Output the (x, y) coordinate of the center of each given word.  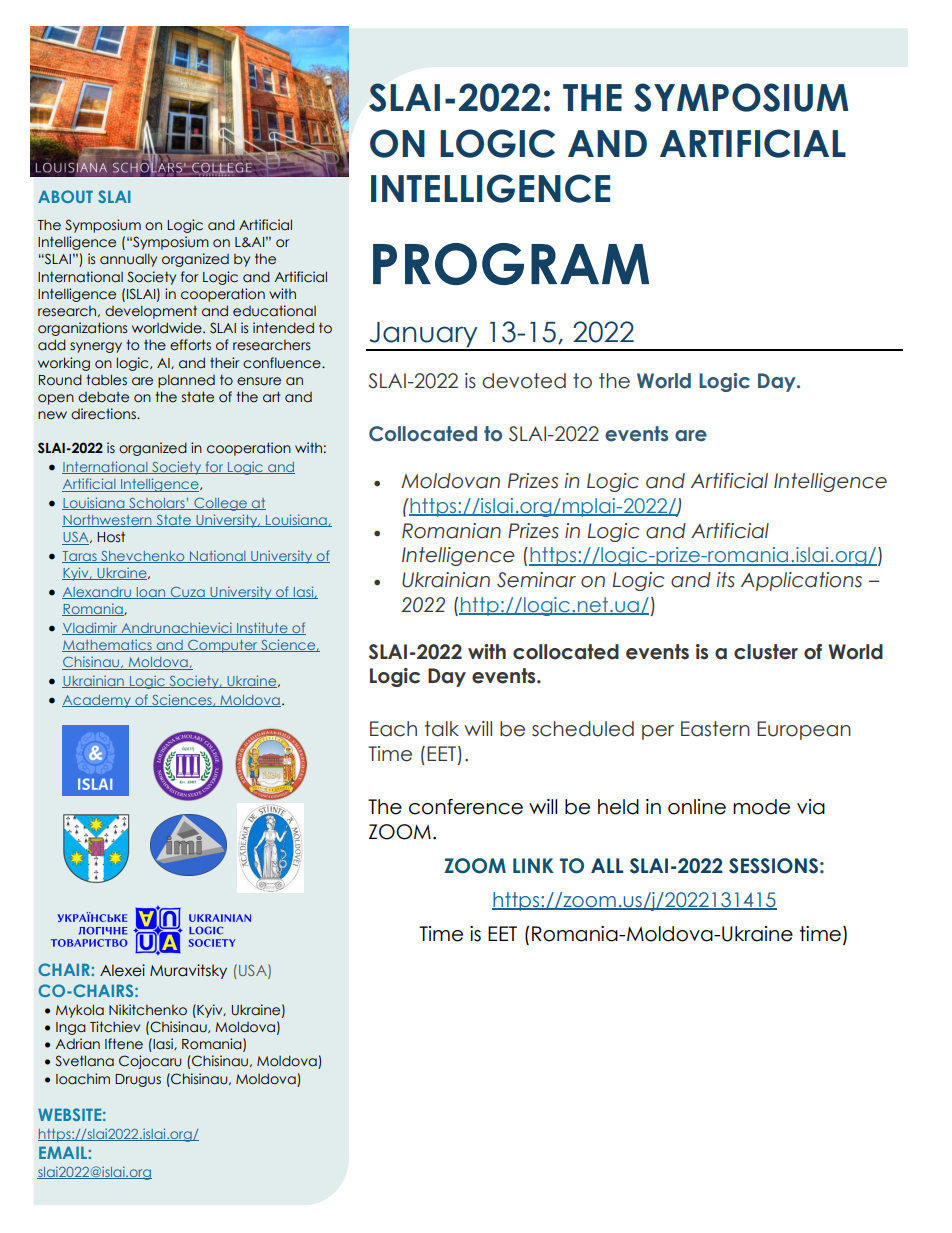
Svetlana (84, 1061)
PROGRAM (511, 264)
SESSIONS (773, 866)
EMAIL (64, 1152)
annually (128, 260)
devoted (524, 381)
